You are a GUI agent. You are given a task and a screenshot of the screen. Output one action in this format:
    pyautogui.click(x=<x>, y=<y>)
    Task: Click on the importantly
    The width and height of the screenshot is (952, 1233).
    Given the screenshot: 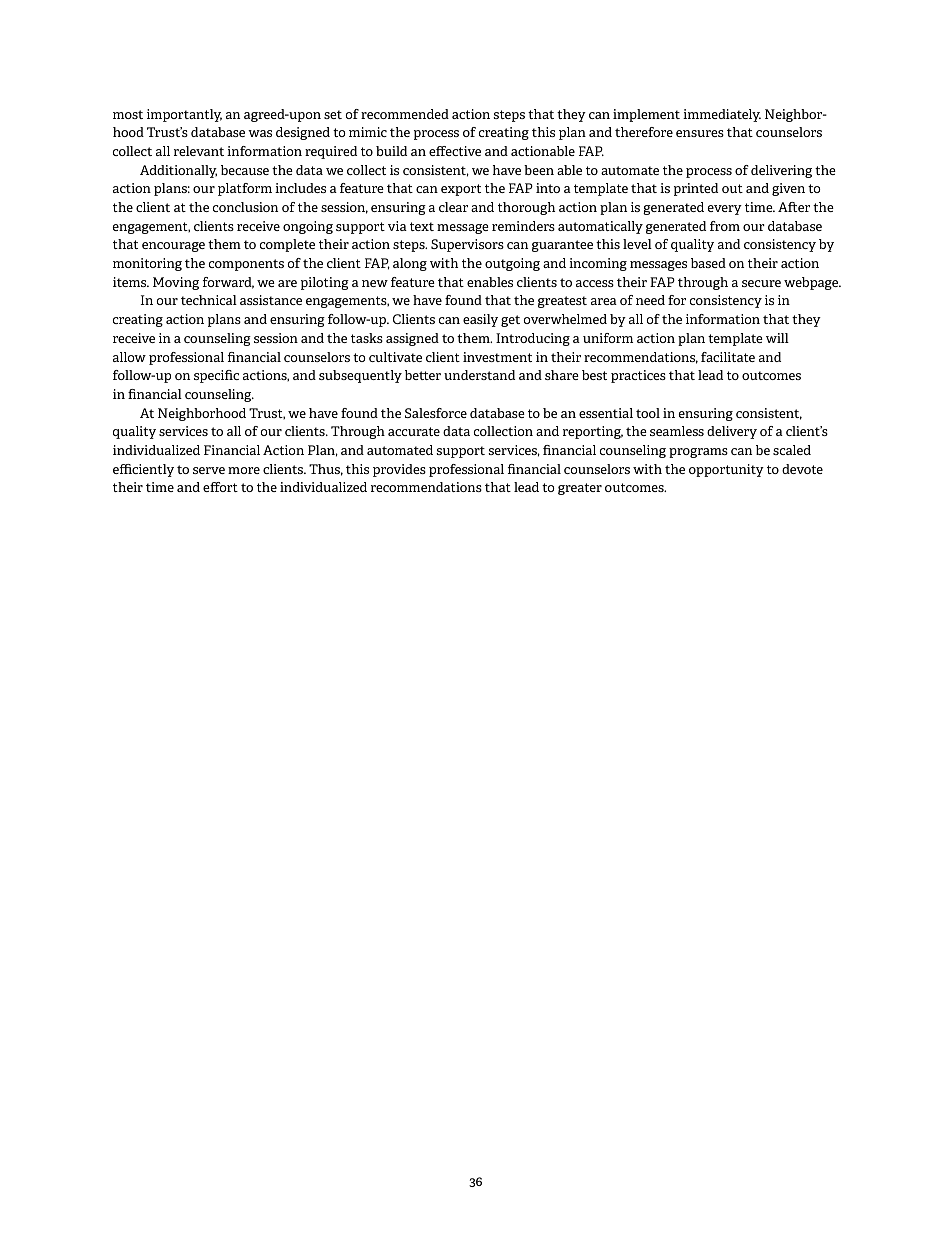 What is the action you would take?
    pyautogui.click(x=184, y=115)
